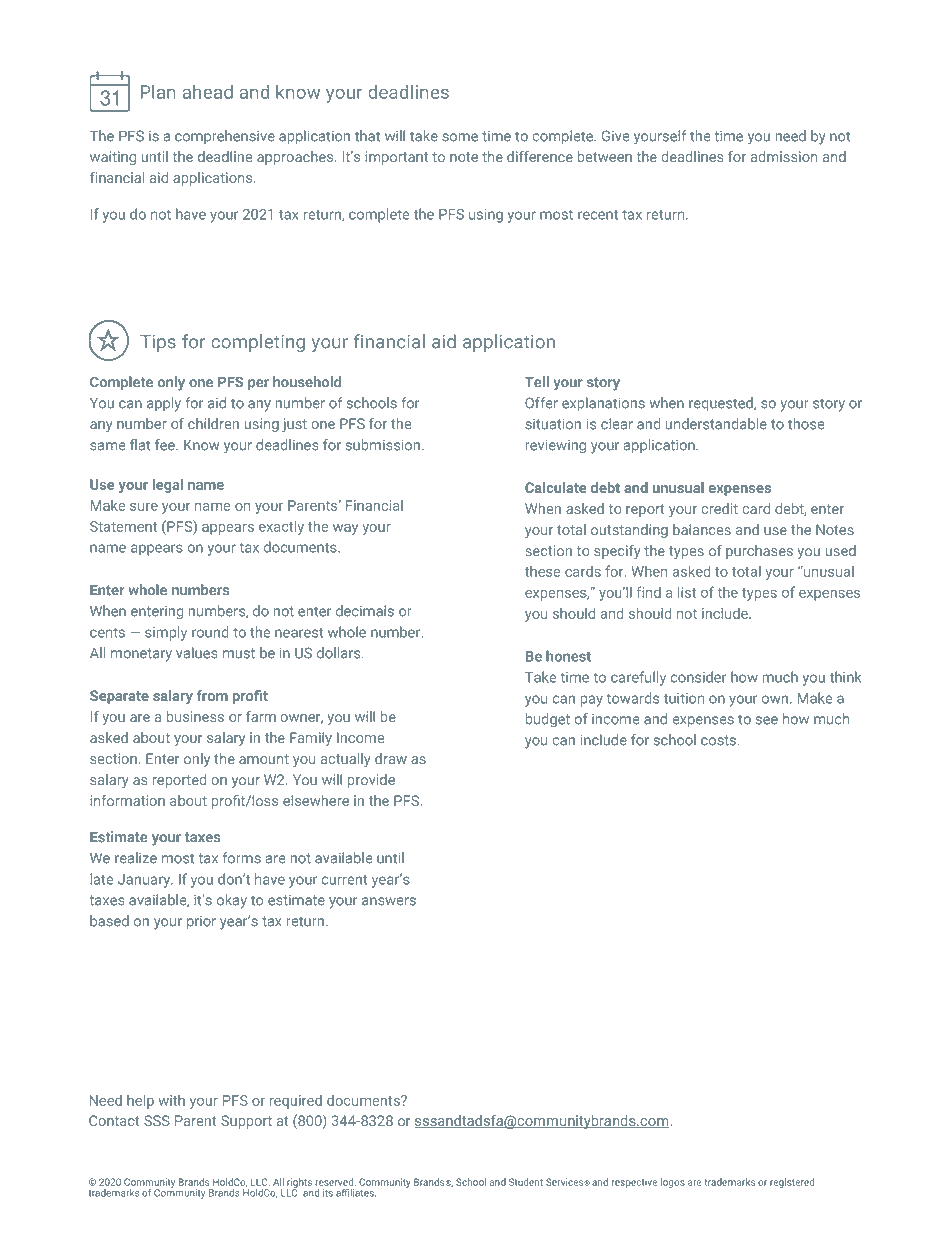 The image size is (952, 1233). What do you see at coordinates (556, 446) in the screenshot?
I see `reviewing` at bounding box center [556, 446].
